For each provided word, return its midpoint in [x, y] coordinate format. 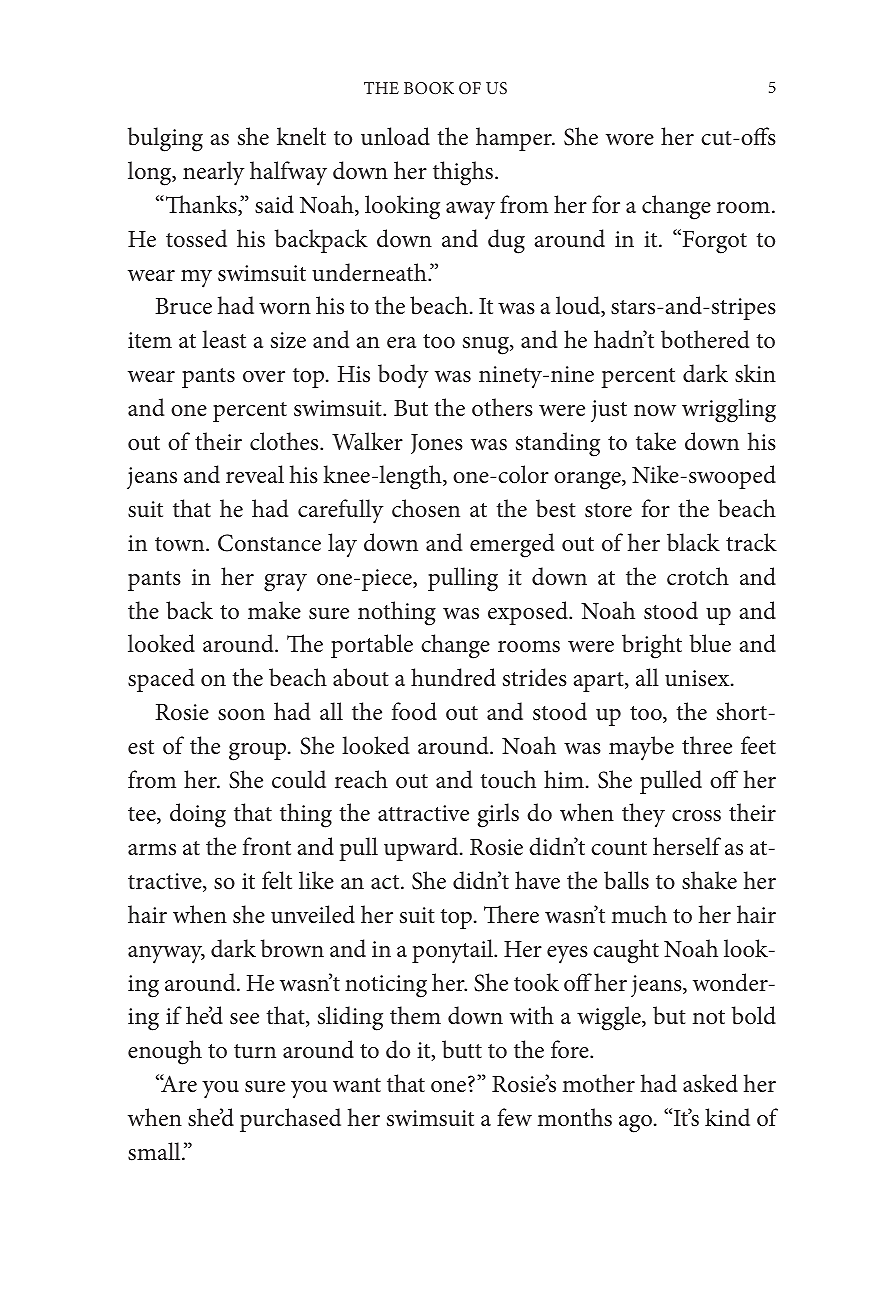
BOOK [429, 88]
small [155, 1151]
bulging [165, 139]
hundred [453, 677]
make [274, 610]
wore [630, 140]
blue [710, 643]
